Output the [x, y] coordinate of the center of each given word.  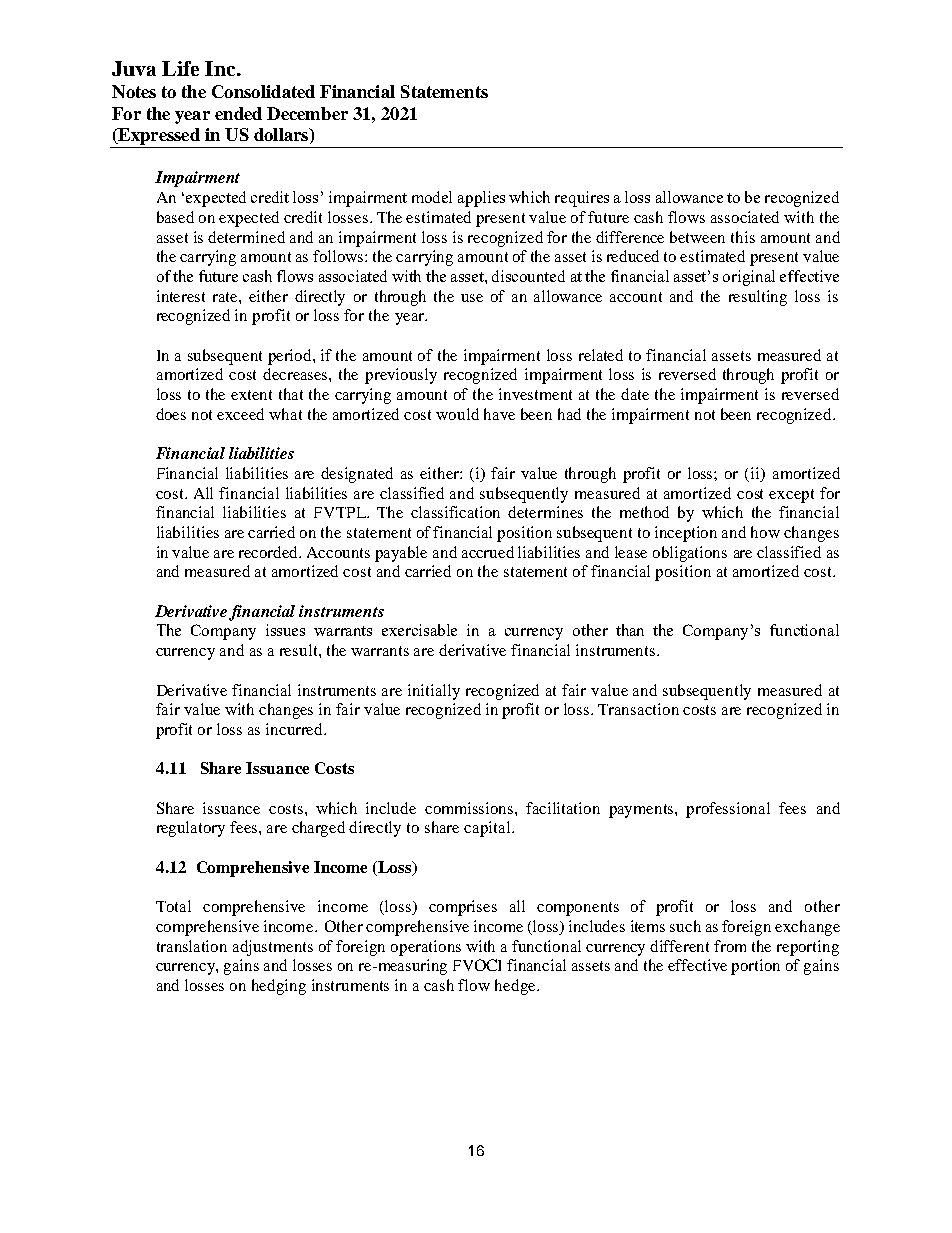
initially [434, 692]
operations [426, 948]
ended [238, 113]
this [743, 237]
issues [285, 630]
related [601, 355]
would [457, 414]
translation [192, 946]
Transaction [638, 709]
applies [481, 199]
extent [251, 395]
